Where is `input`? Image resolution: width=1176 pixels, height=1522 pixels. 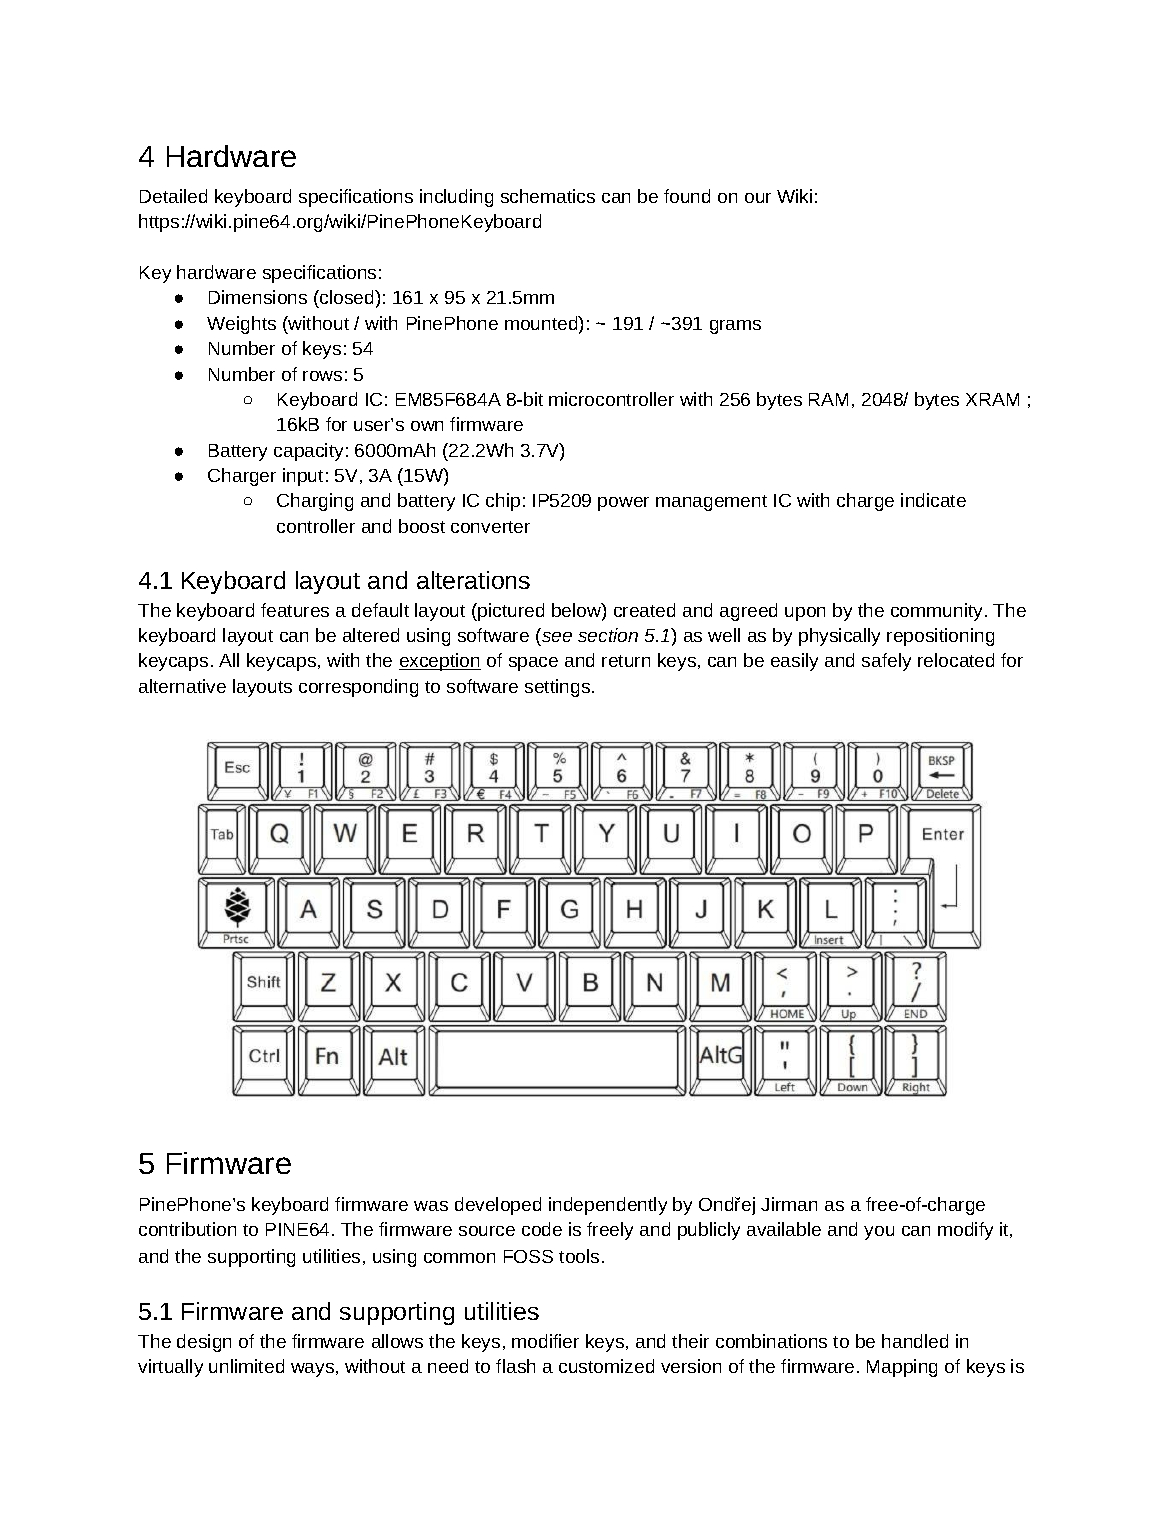 input is located at coordinates (303, 477).
